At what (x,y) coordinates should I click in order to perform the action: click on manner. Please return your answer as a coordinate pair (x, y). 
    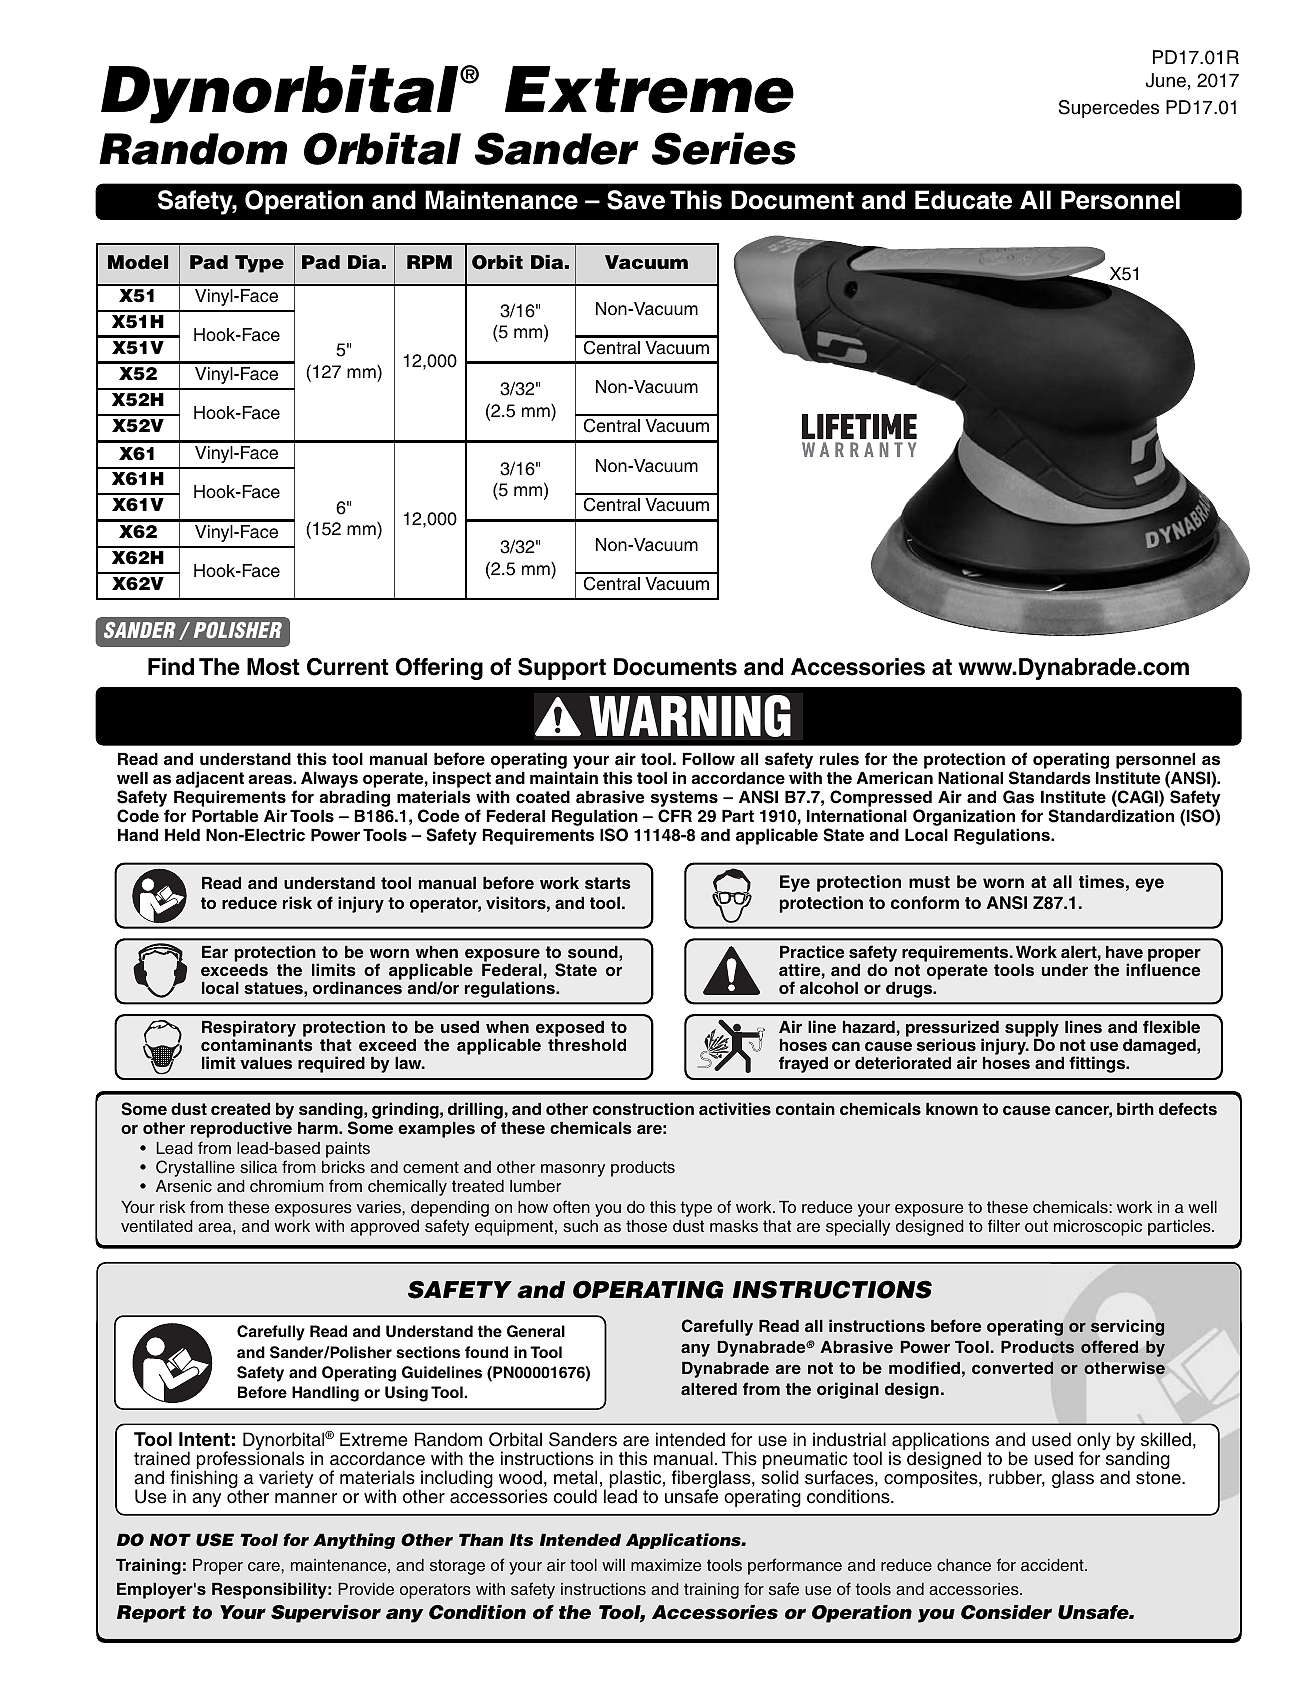
    Looking at the image, I should click on (306, 1498).
